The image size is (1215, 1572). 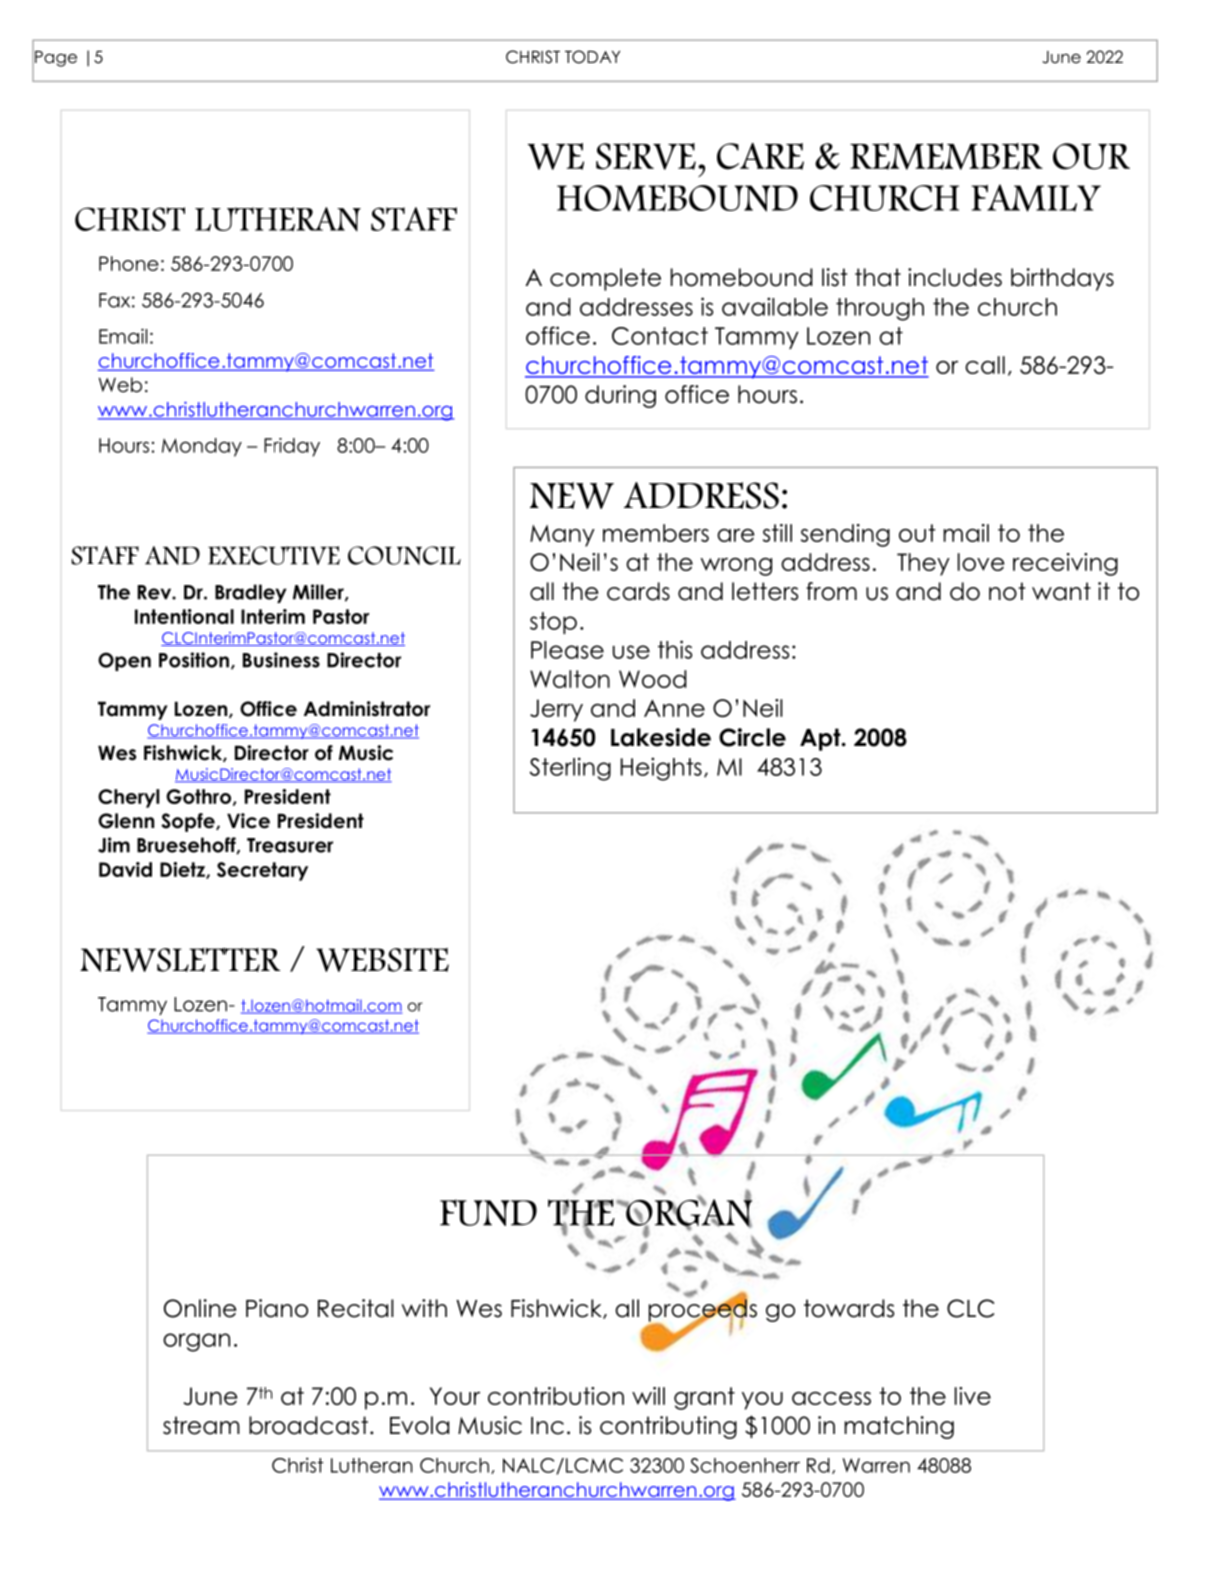 What do you see at coordinates (129, 263) in the document?
I see `Phone` at bounding box center [129, 263].
